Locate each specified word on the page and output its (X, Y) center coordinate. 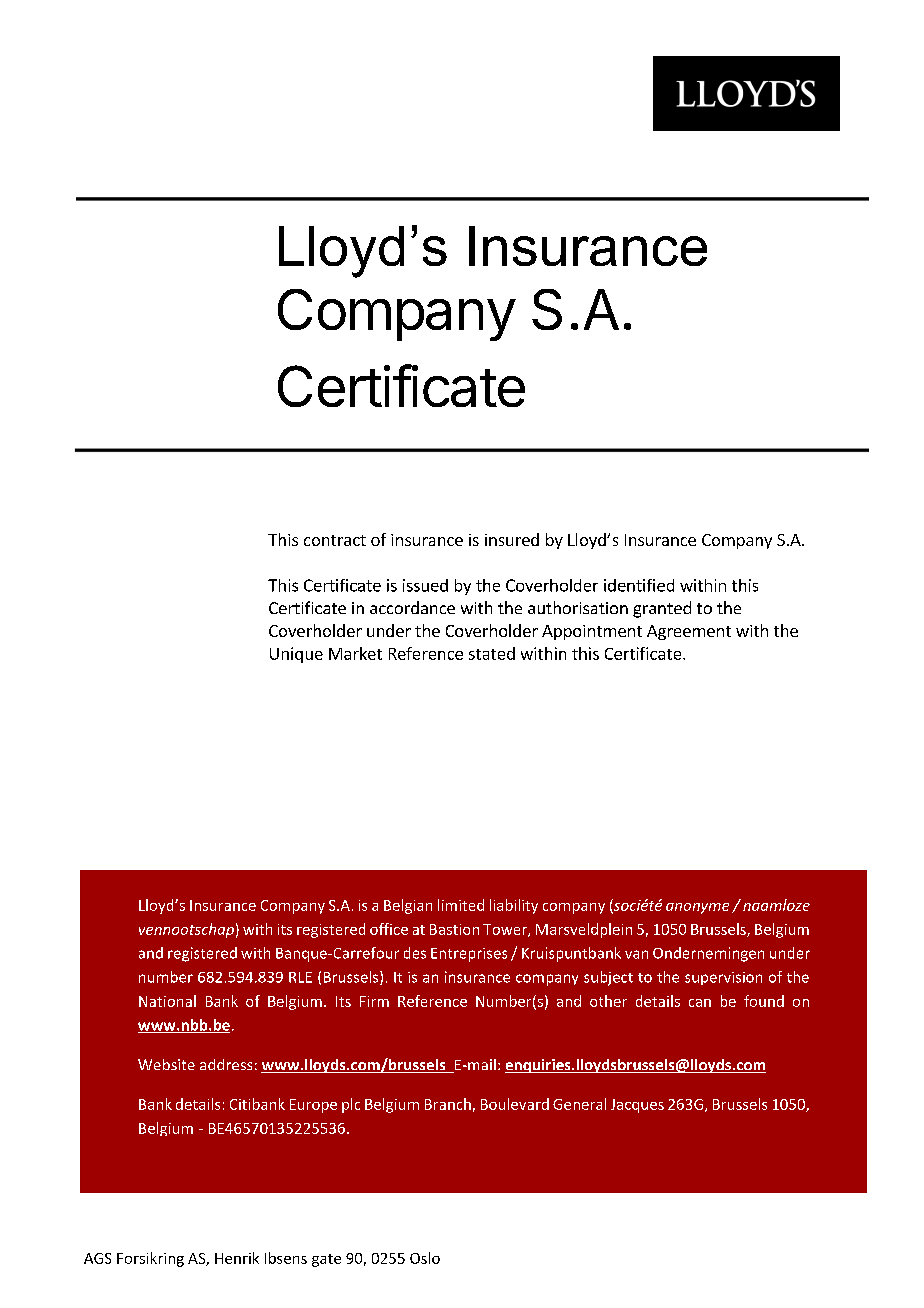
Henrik (237, 1258)
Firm (374, 1001)
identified (639, 585)
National (167, 1001)
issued (425, 585)
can (700, 1003)
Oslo (425, 1258)
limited (461, 905)
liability (514, 906)
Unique (296, 655)
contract (335, 540)
